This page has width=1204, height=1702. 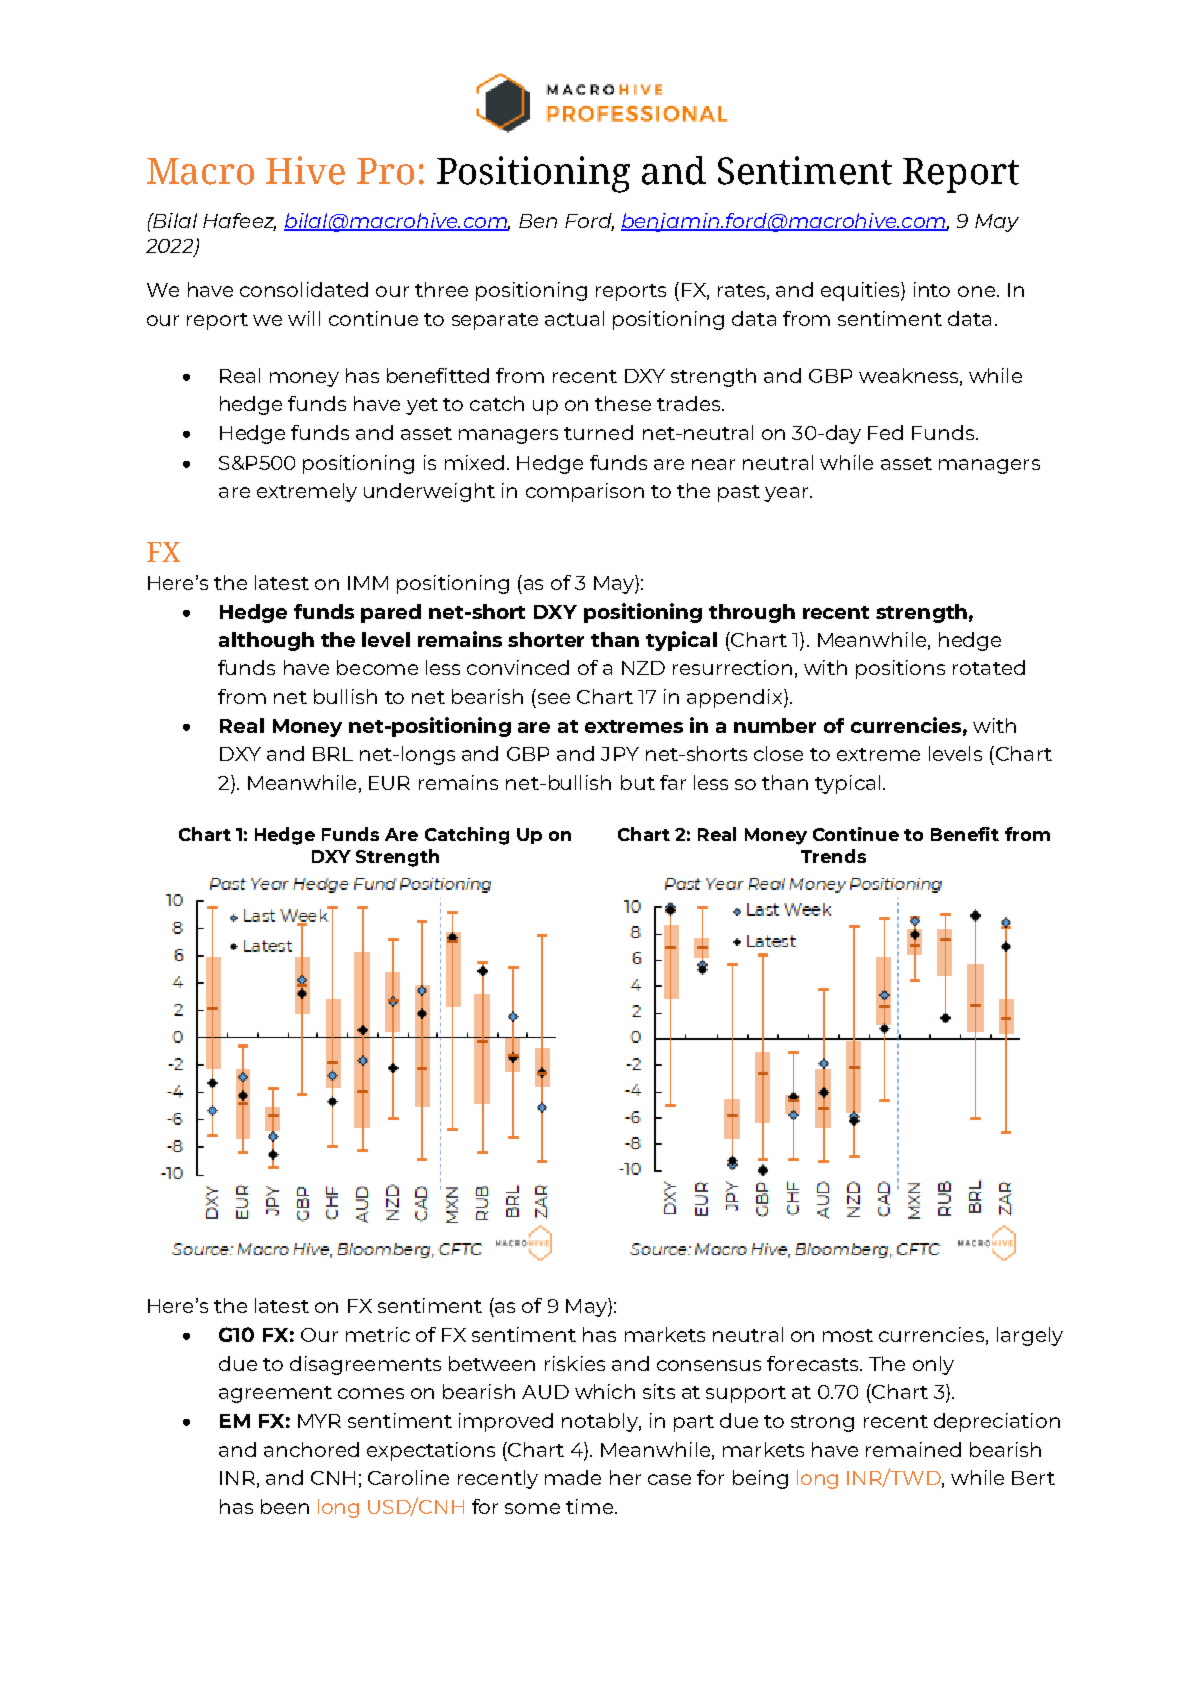 What do you see at coordinates (932, 289) in the page?
I see `into` at bounding box center [932, 289].
